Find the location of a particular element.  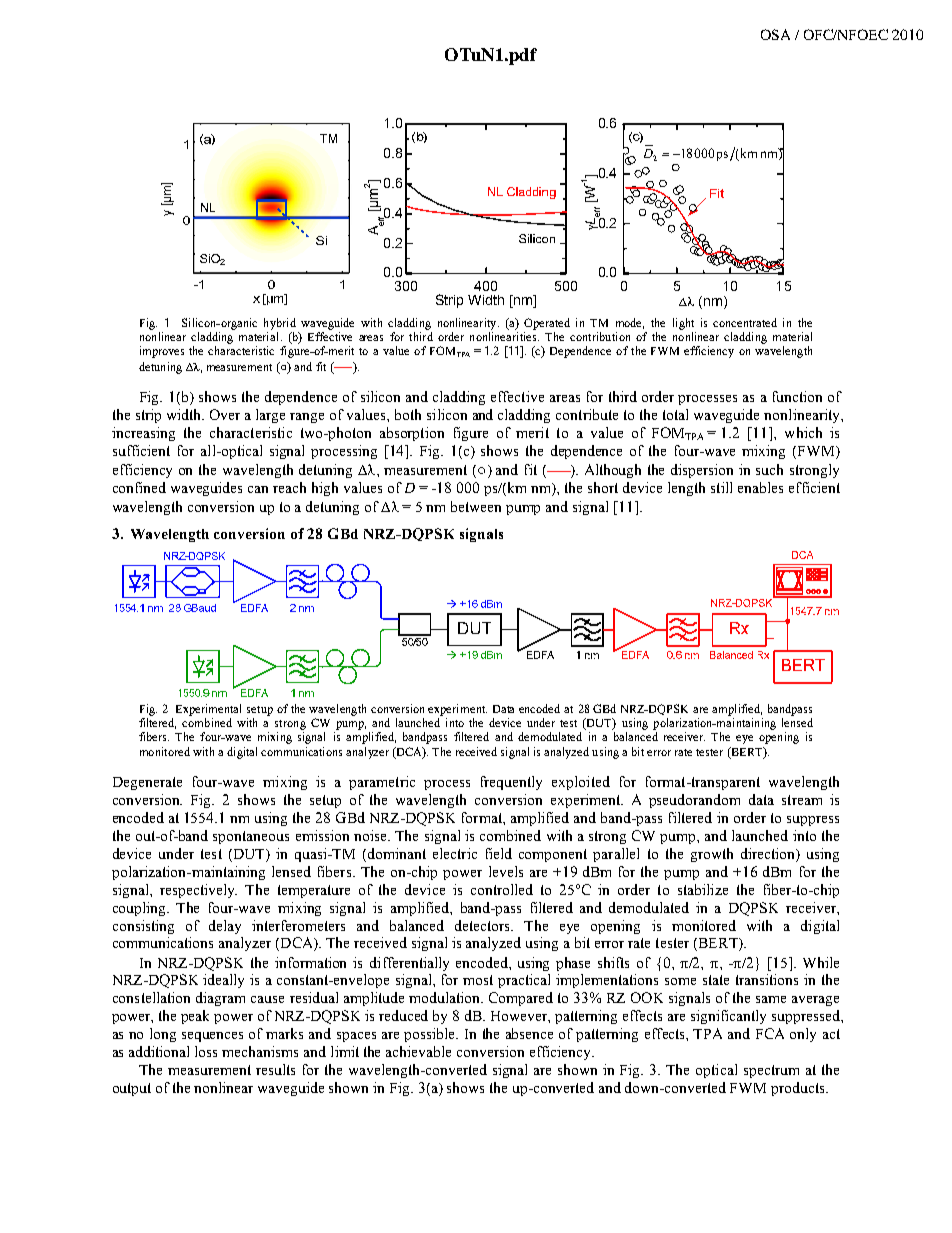

hybrid is located at coordinates (280, 324).
